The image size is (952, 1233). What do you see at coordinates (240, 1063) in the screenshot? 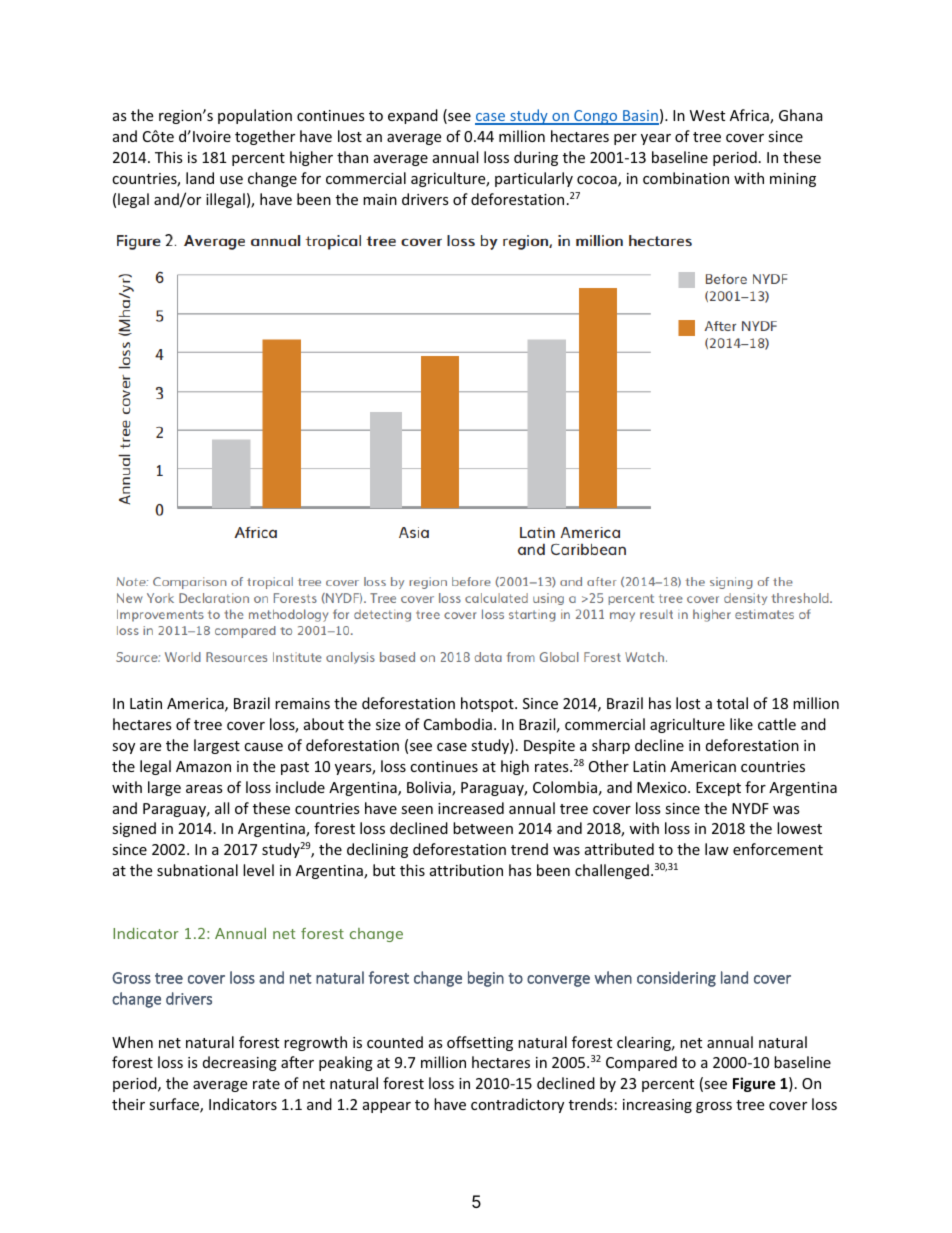
I see `decreasing` at bounding box center [240, 1063].
